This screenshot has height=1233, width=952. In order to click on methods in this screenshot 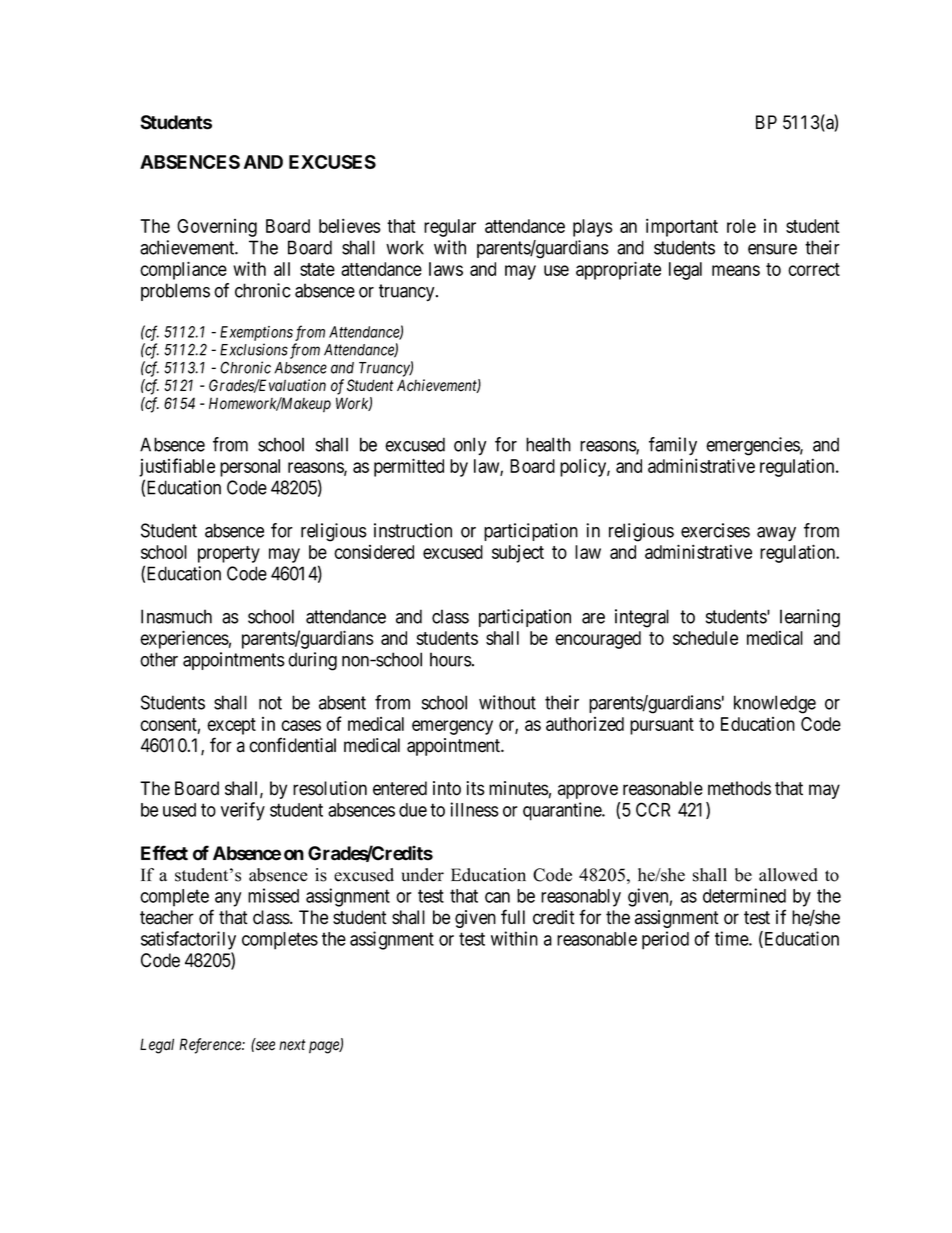, I will do `click(739, 788)`.
